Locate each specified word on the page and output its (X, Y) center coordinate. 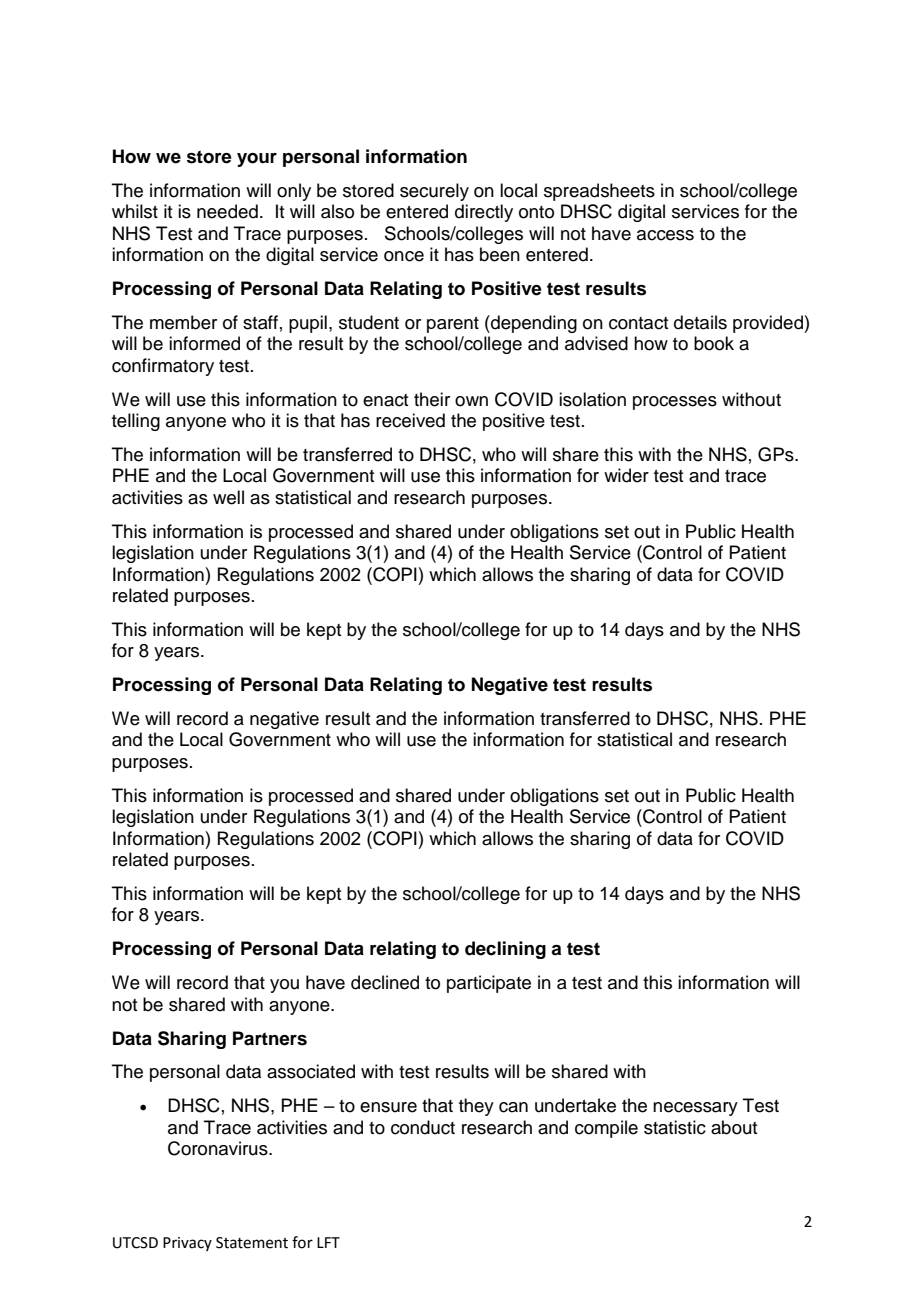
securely (434, 192)
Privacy (187, 1244)
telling (136, 422)
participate (489, 984)
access (665, 235)
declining (505, 950)
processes (675, 403)
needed (227, 211)
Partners (270, 1038)
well (228, 497)
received (410, 420)
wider (626, 475)
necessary (695, 1109)
